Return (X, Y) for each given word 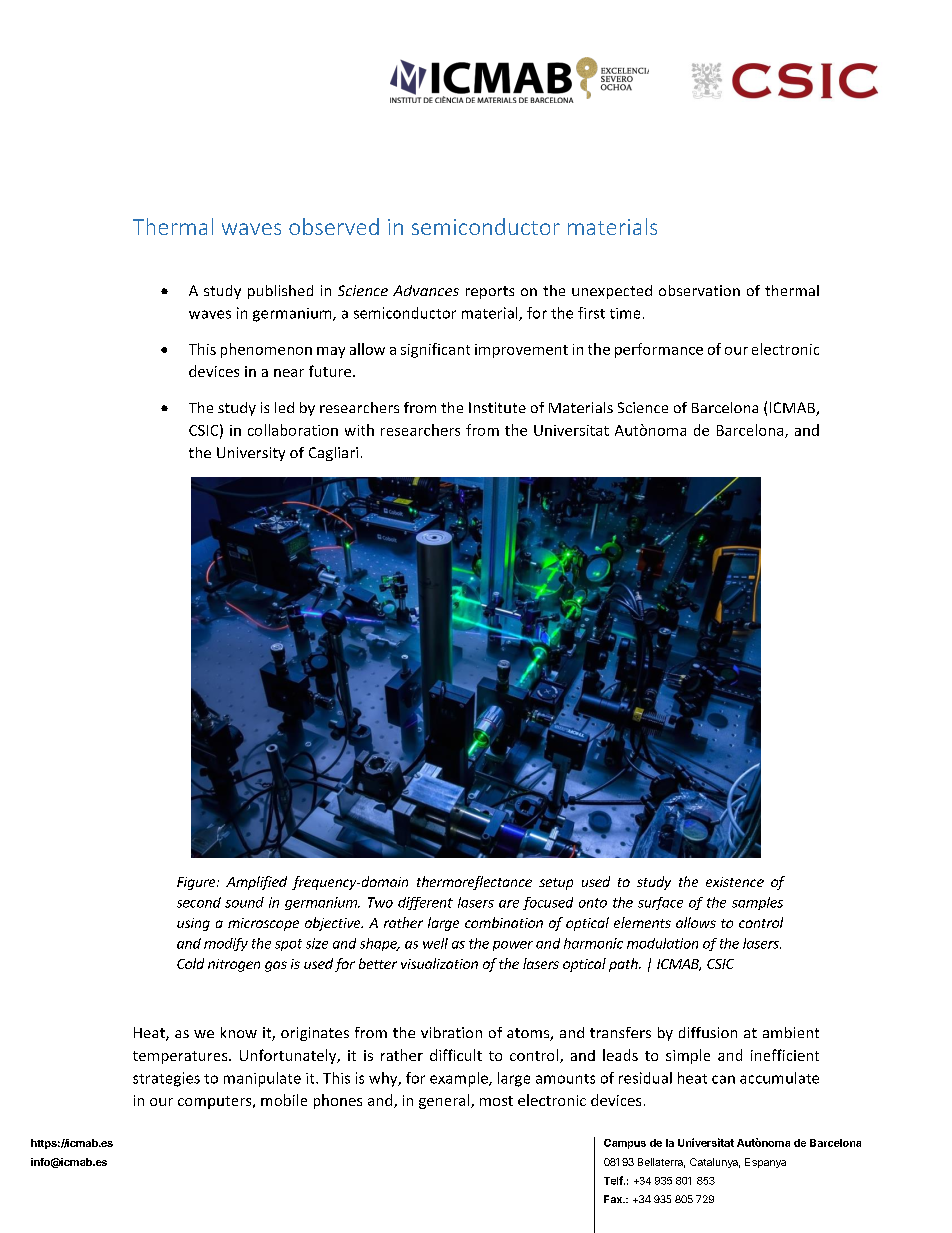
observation (699, 290)
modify (226, 944)
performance (659, 350)
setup (556, 884)
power (513, 946)
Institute (497, 407)
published (280, 292)
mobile (284, 1100)
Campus (625, 1144)
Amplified (256, 883)
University (251, 454)
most (496, 1101)
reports (490, 292)
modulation (662, 943)
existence (735, 882)
